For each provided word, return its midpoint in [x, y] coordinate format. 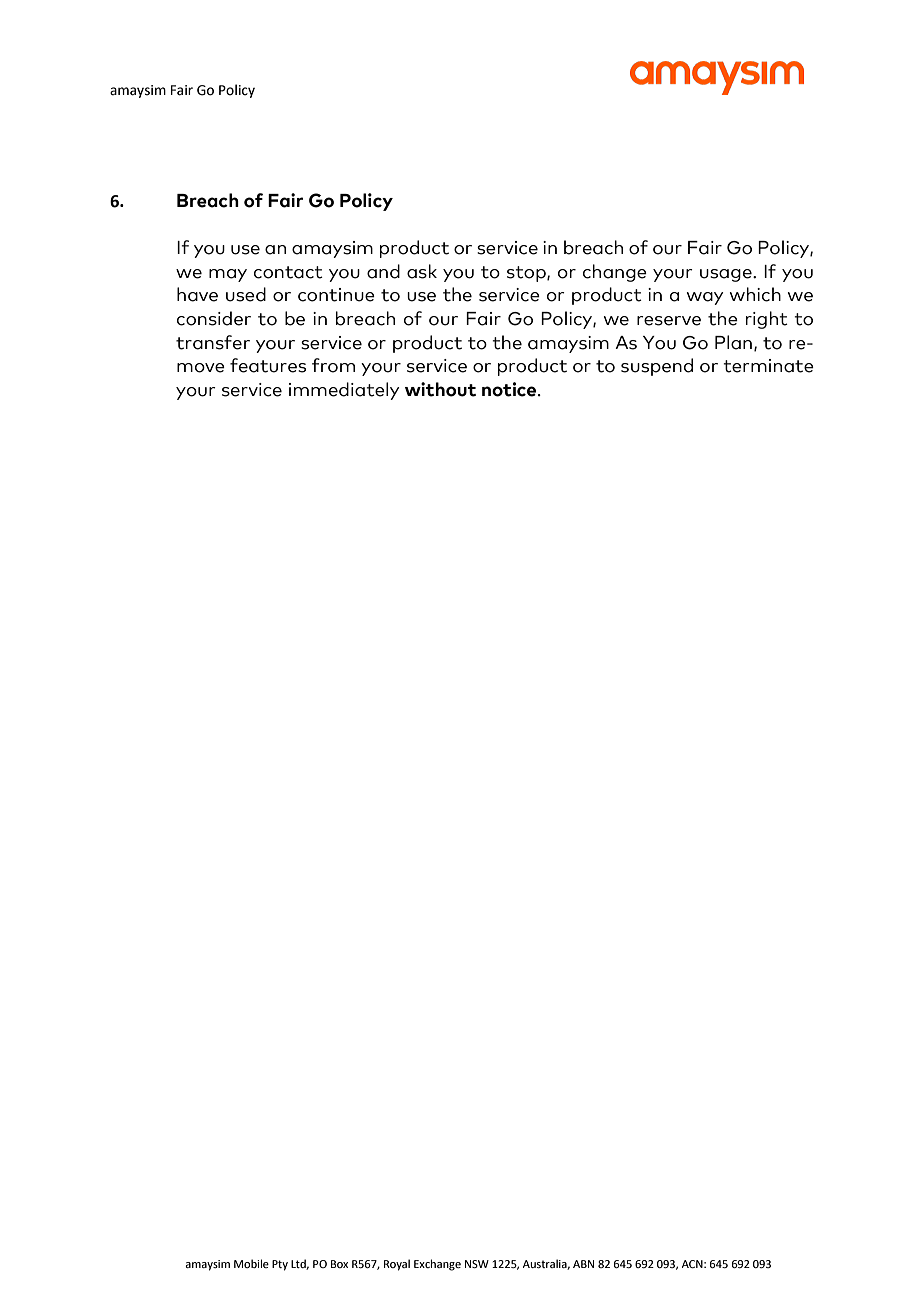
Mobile [251, 1263]
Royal [397, 1265]
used [246, 294]
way [705, 298]
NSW [477, 1264]
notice [510, 389]
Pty [280, 1265]
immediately [344, 391]
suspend [657, 367]
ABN [583, 1264]
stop [527, 274]
